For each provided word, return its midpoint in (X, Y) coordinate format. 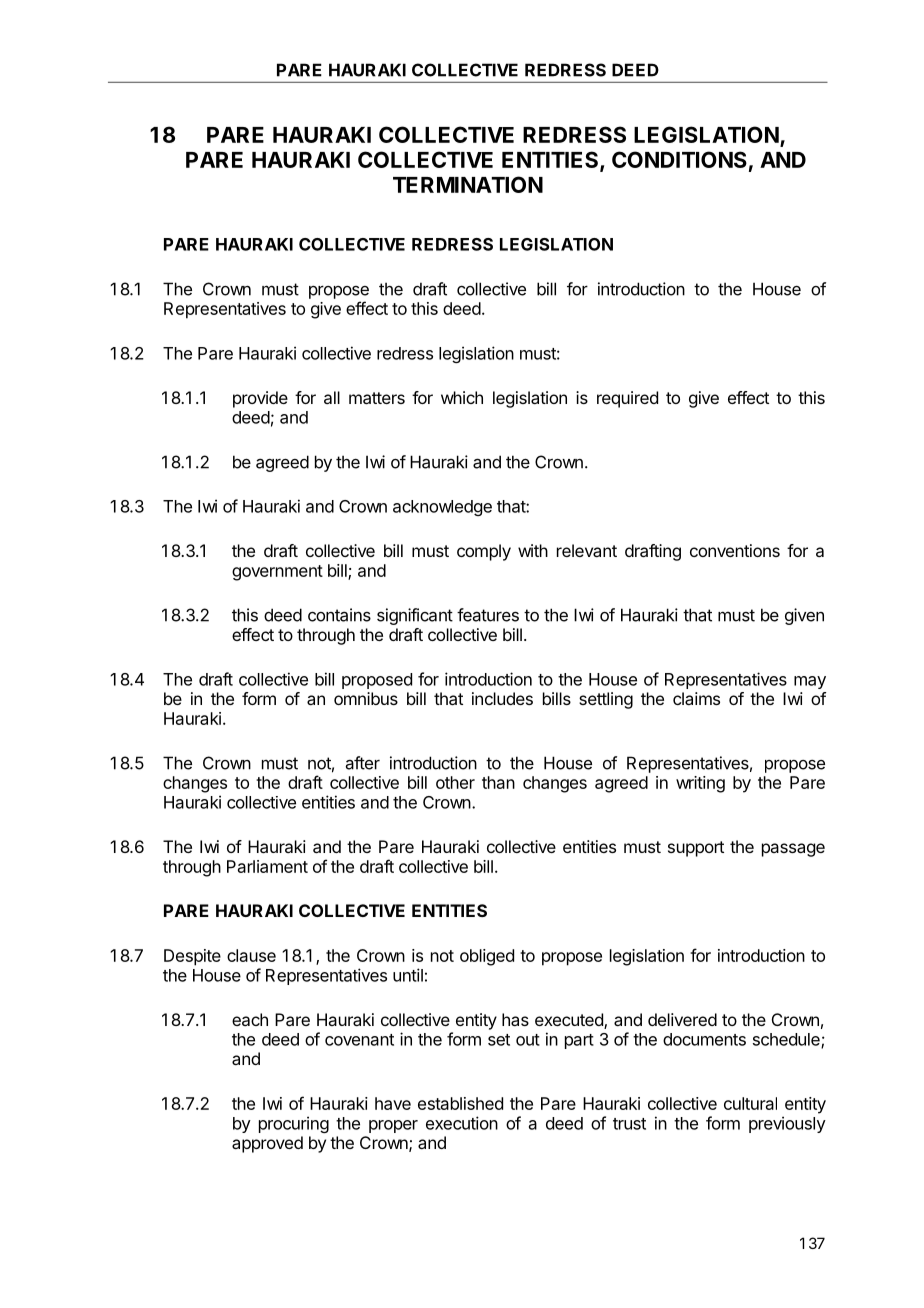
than (498, 782)
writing (700, 784)
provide (260, 399)
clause (251, 955)
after (363, 763)
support (696, 849)
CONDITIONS (679, 159)
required (627, 399)
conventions (735, 550)
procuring (294, 1124)
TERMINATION (468, 184)
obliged (487, 957)
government (277, 573)
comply (484, 552)
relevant (587, 550)
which (462, 397)
